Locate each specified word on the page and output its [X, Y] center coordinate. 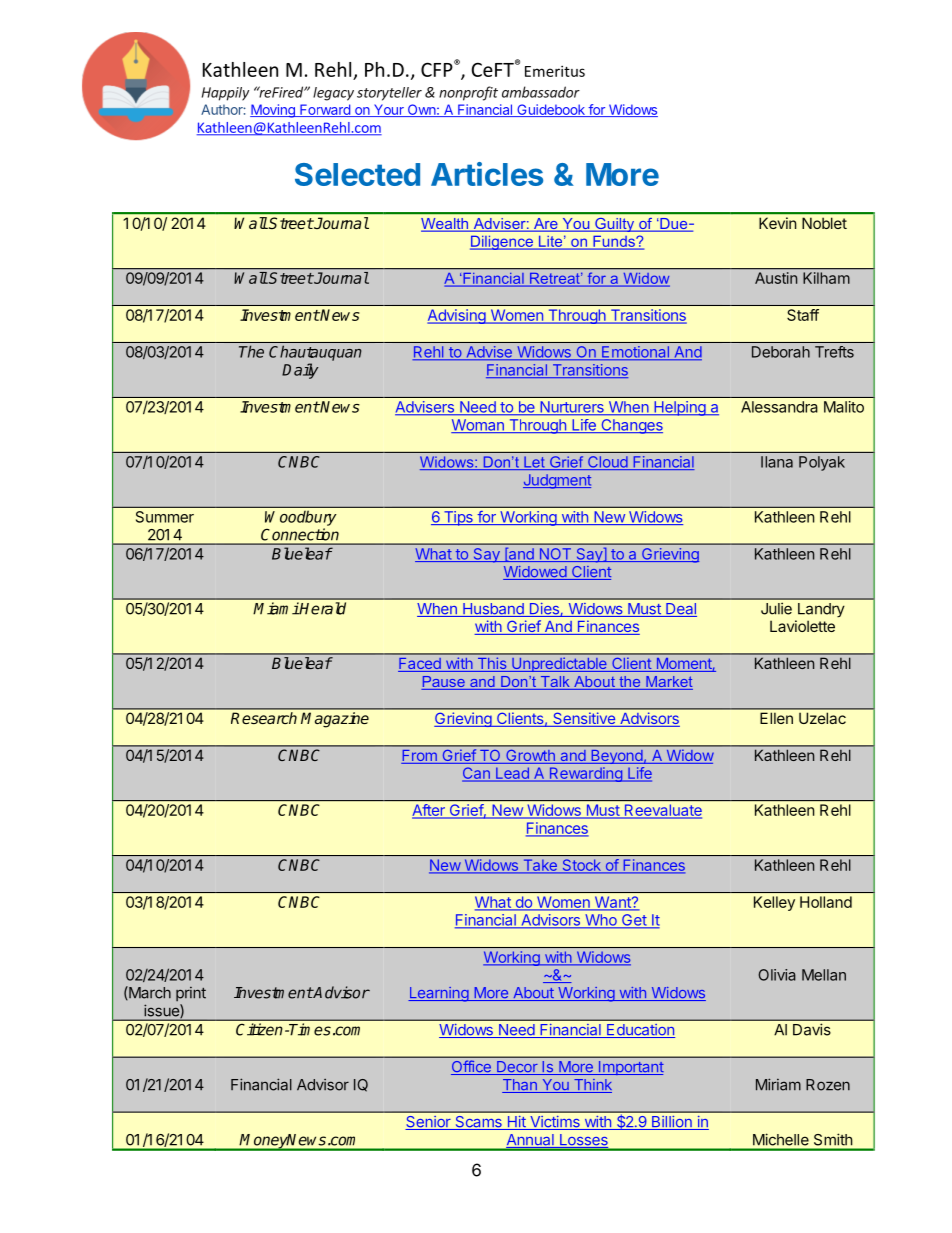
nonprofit [468, 93]
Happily [225, 94]
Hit [516, 1123]
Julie [776, 608]
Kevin [777, 223]
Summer [165, 517]
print [191, 994]
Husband [493, 610]
